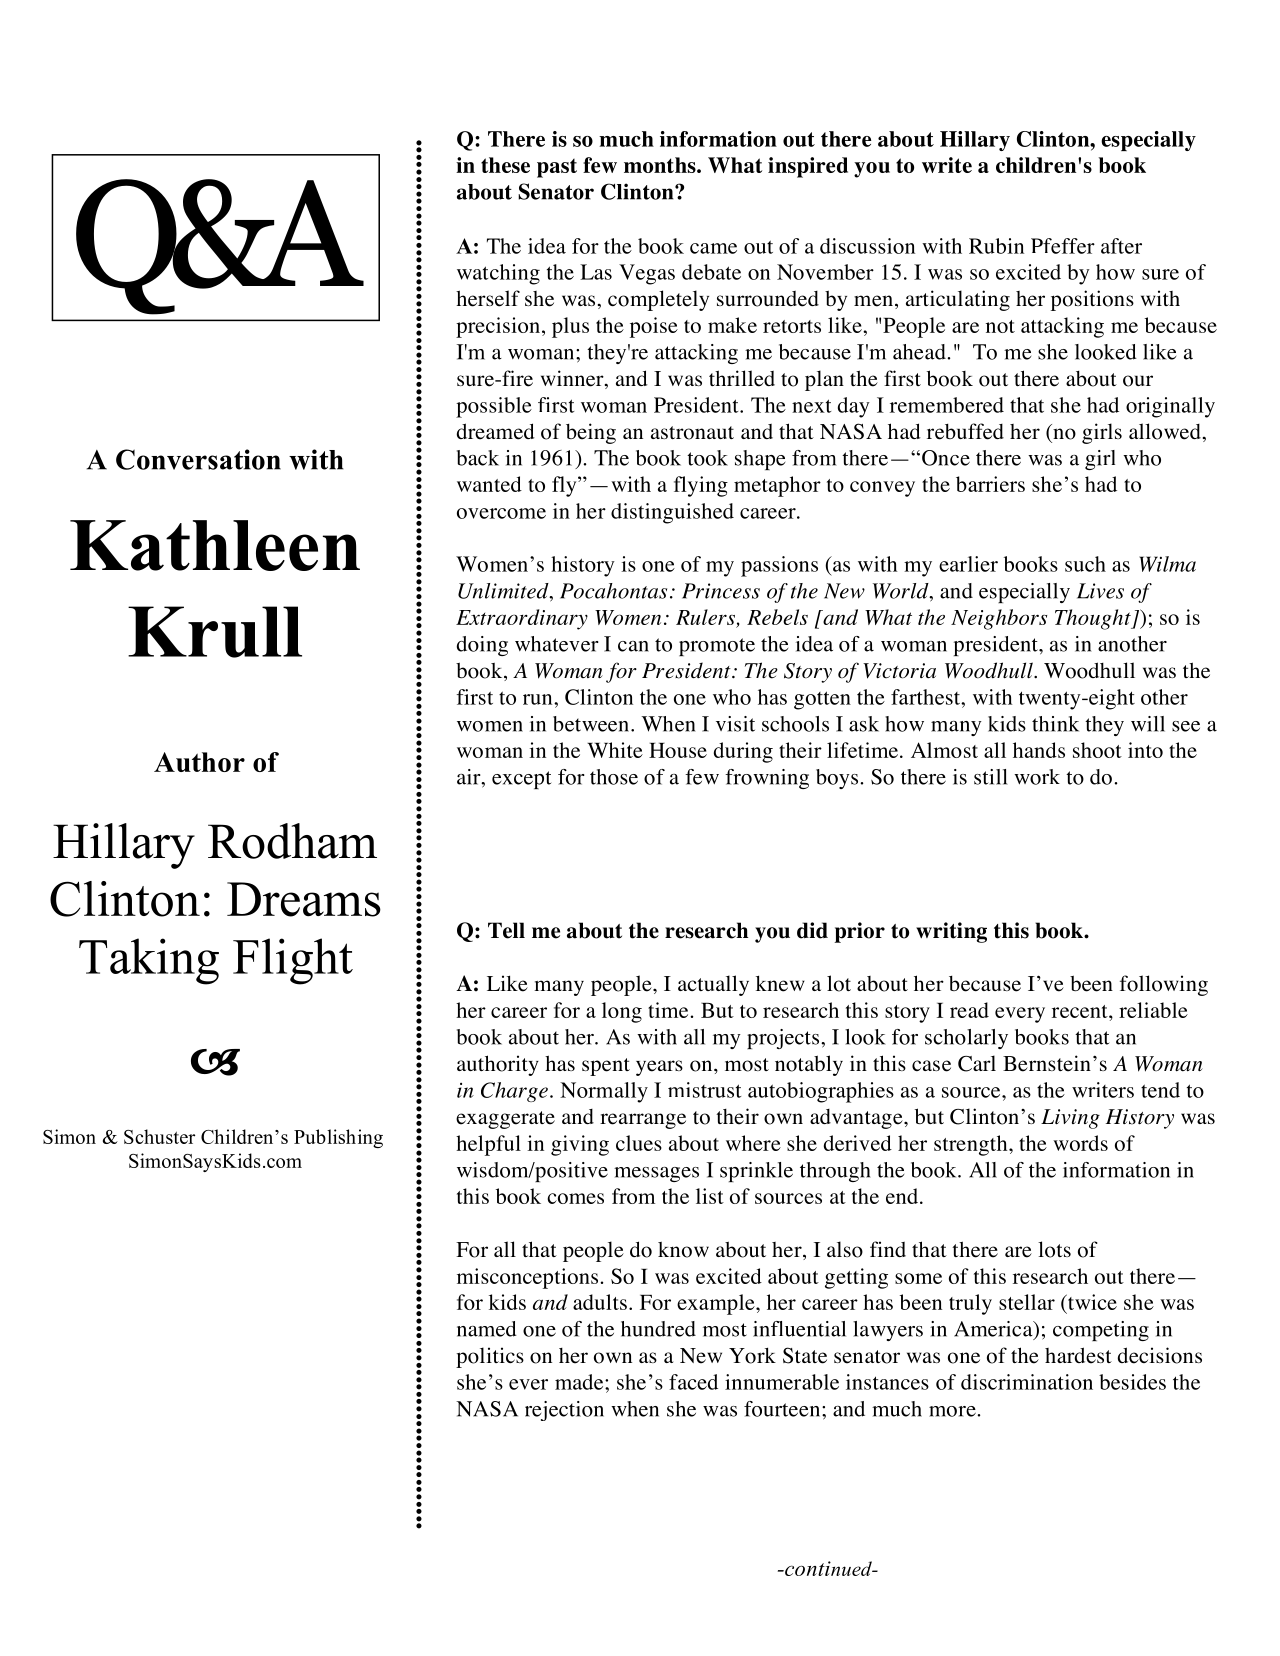  Describe the element at coordinates (1100, 591) in the screenshot. I see `Lives` at that location.
